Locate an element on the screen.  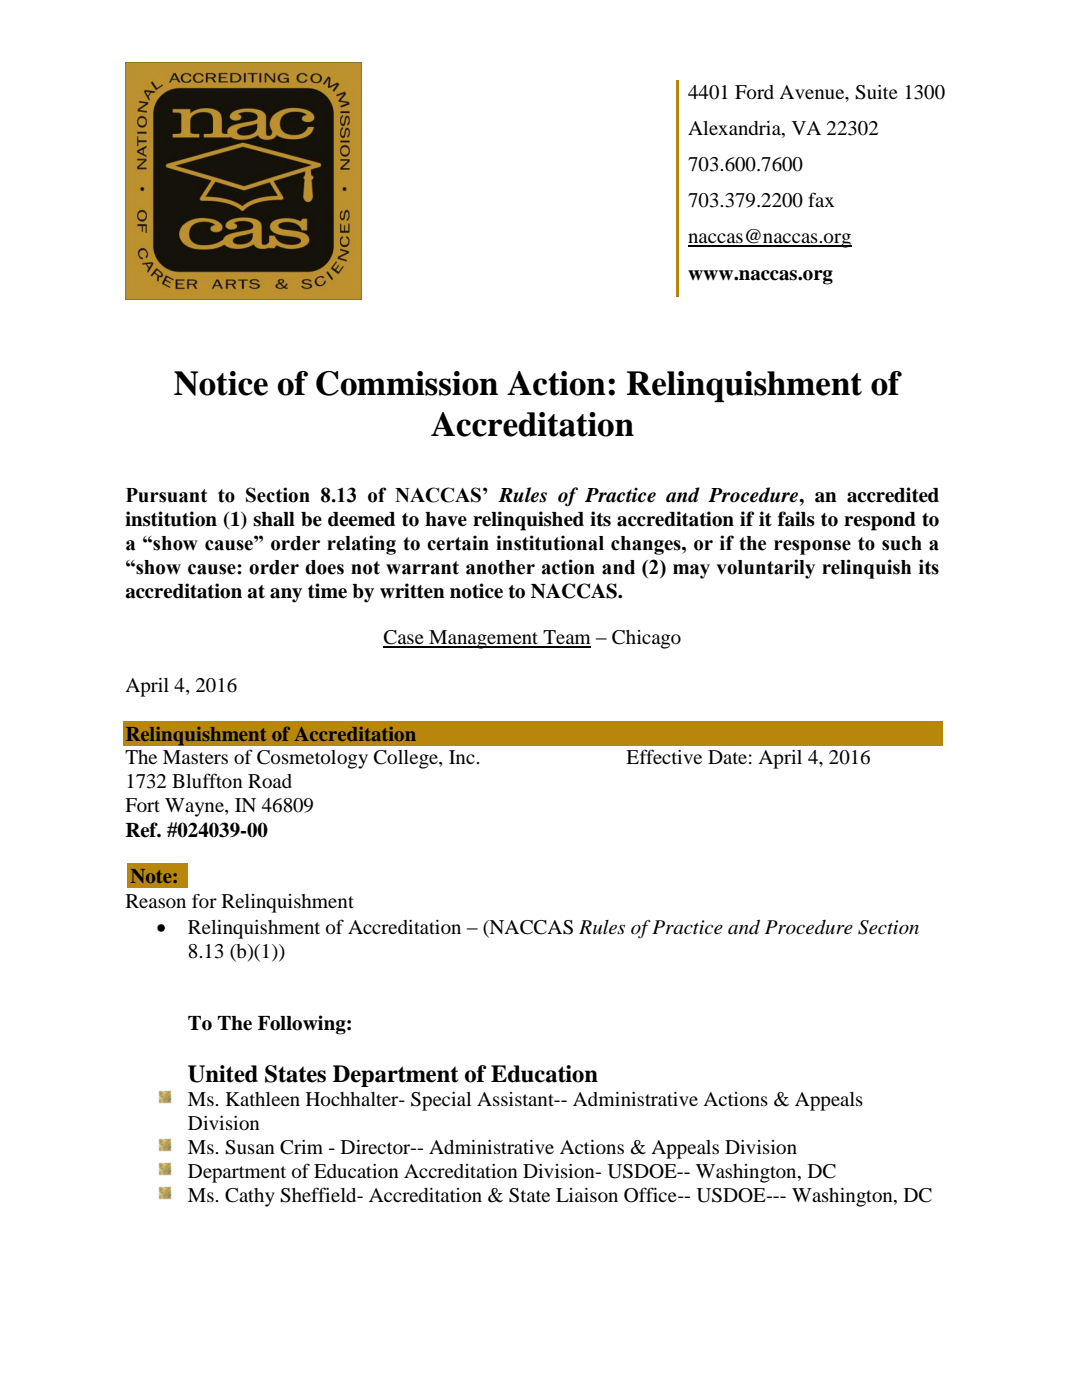
Management is located at coordinates (484, 639).
